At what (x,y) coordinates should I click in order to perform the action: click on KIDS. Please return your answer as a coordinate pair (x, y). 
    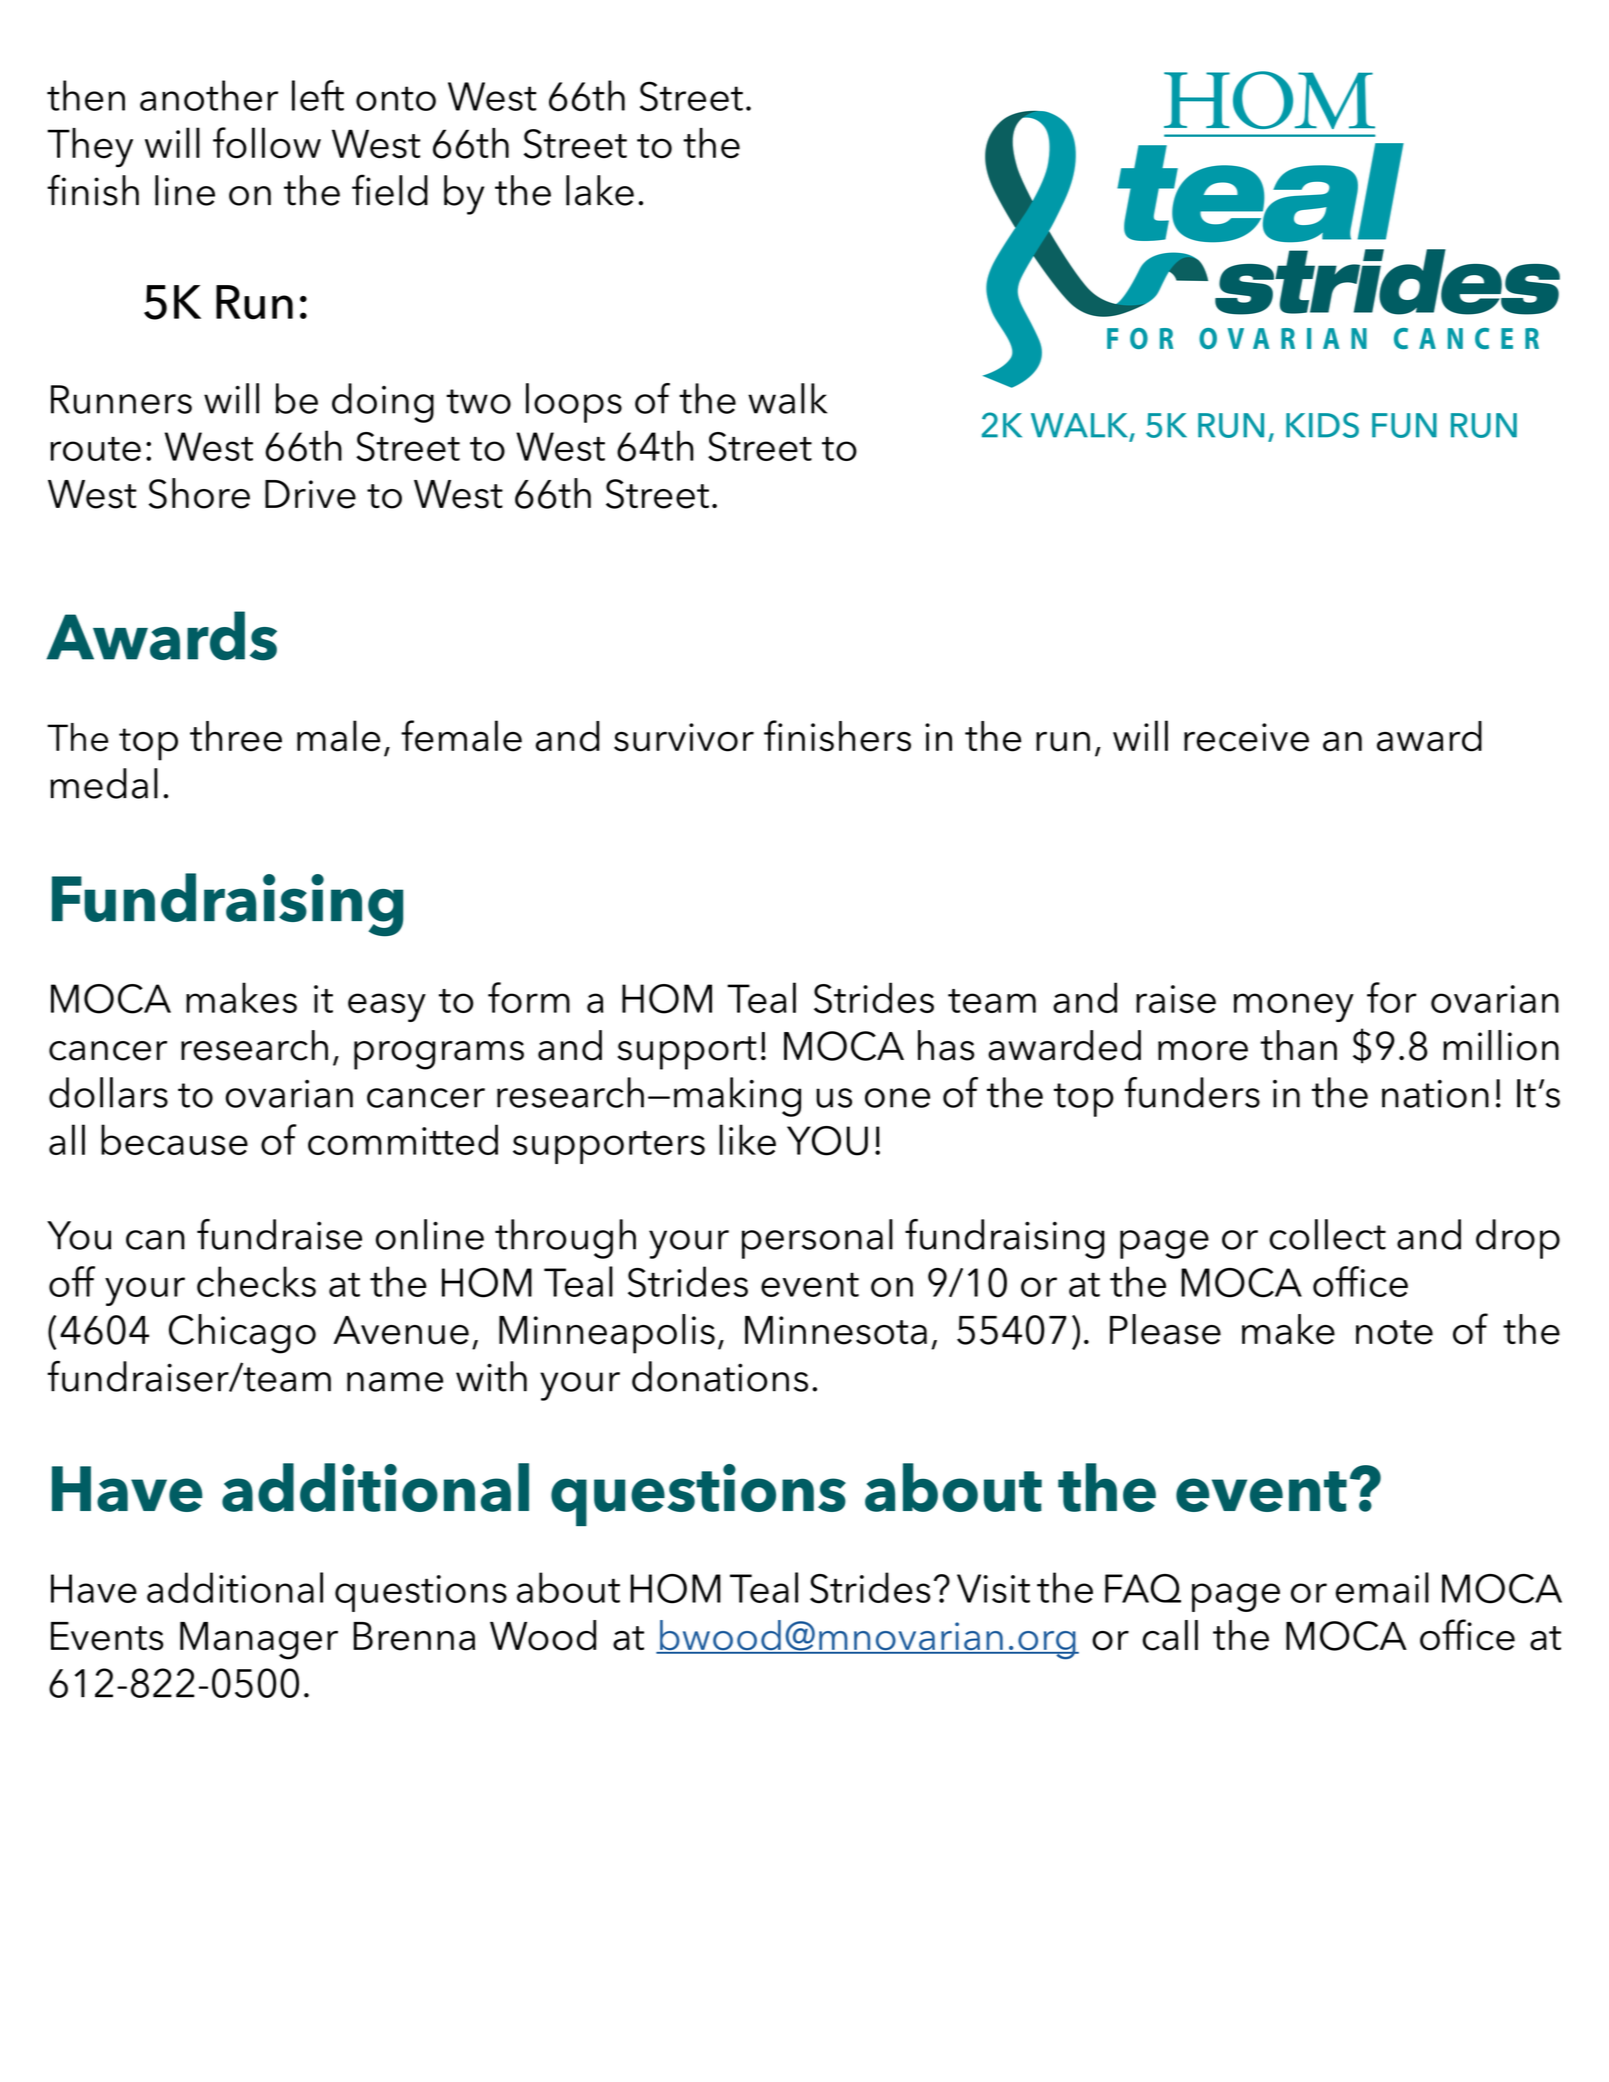
    Looking at the image, I should click on (1322, 425).
